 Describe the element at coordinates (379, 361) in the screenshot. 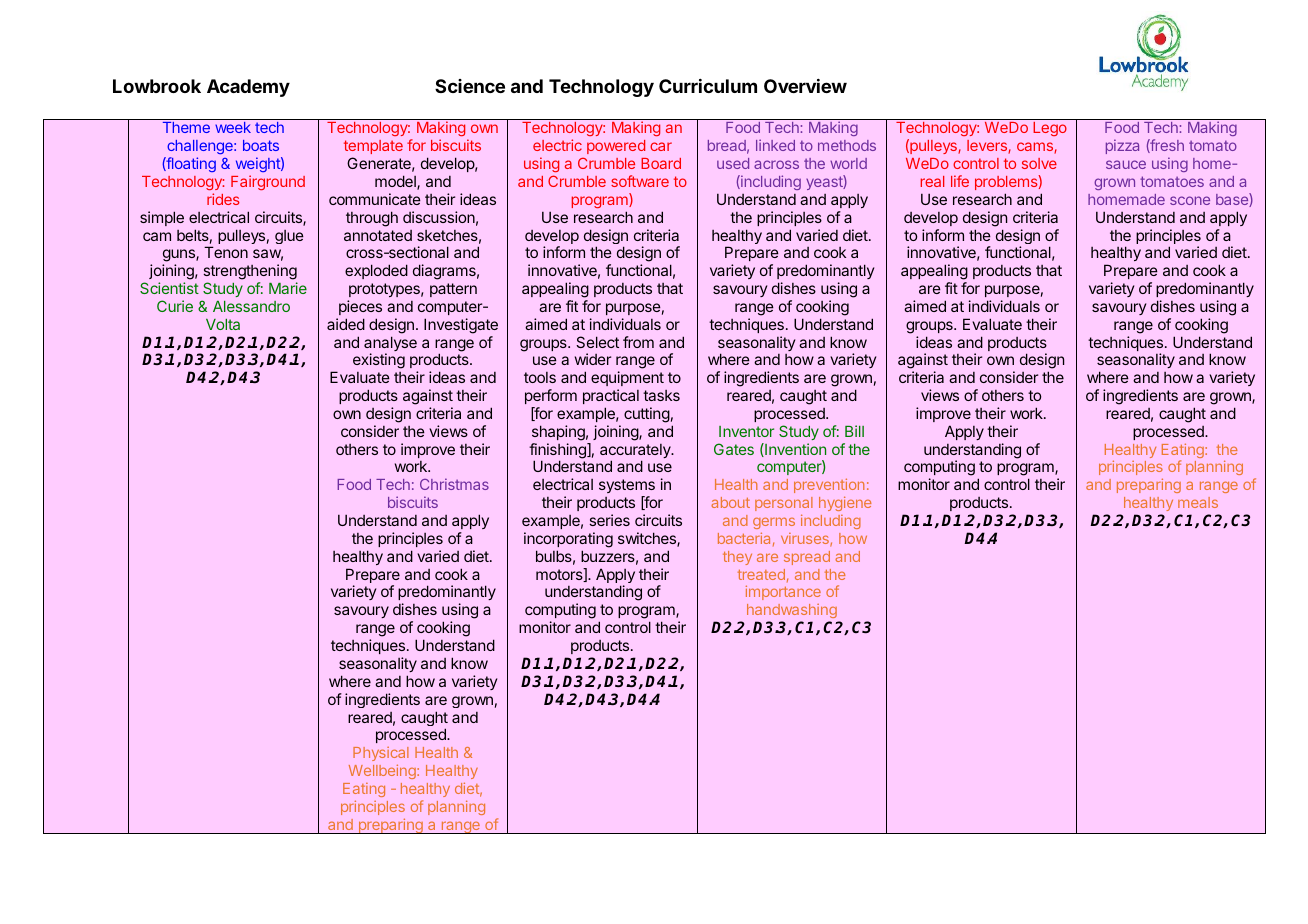

I see `existing` at that location.
